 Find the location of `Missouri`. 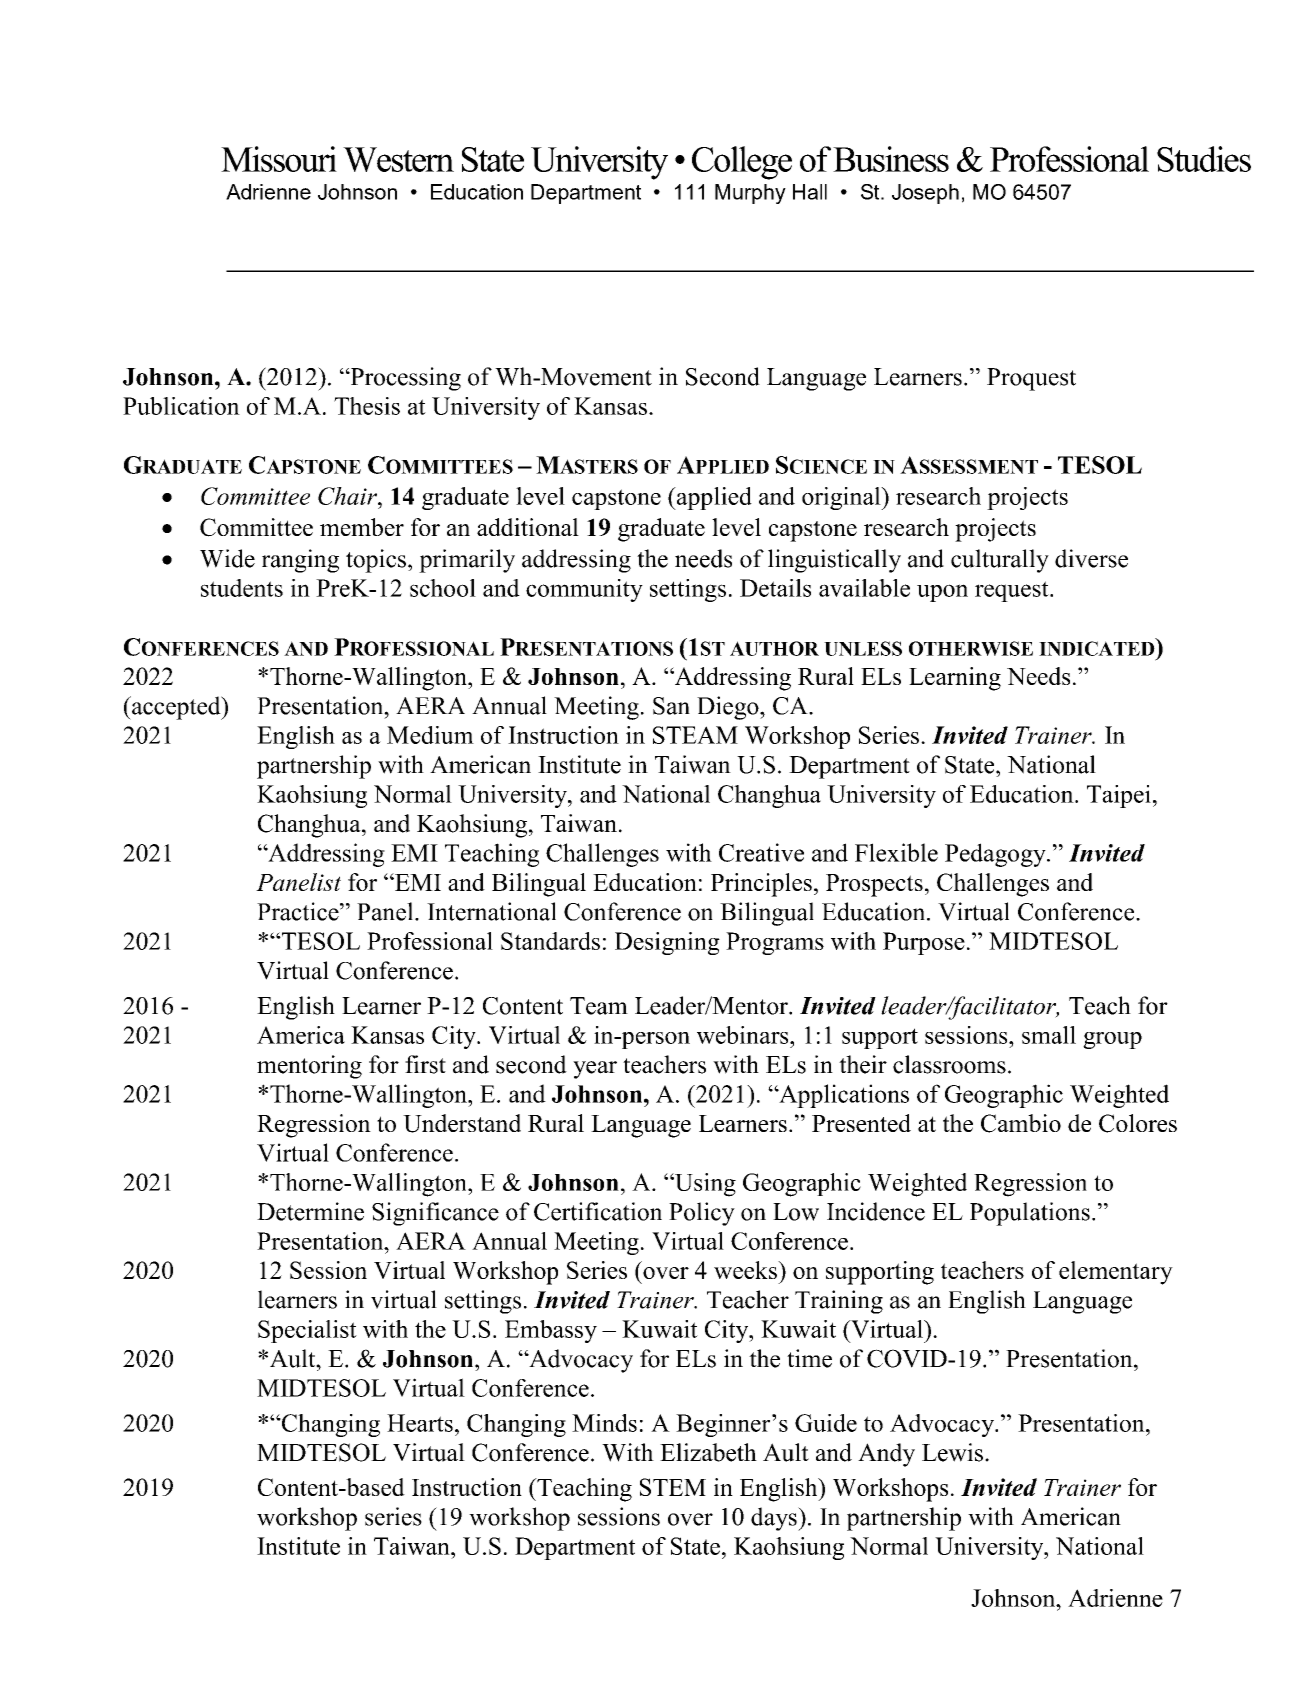

Missouri is located at coordinates (279, 159).
